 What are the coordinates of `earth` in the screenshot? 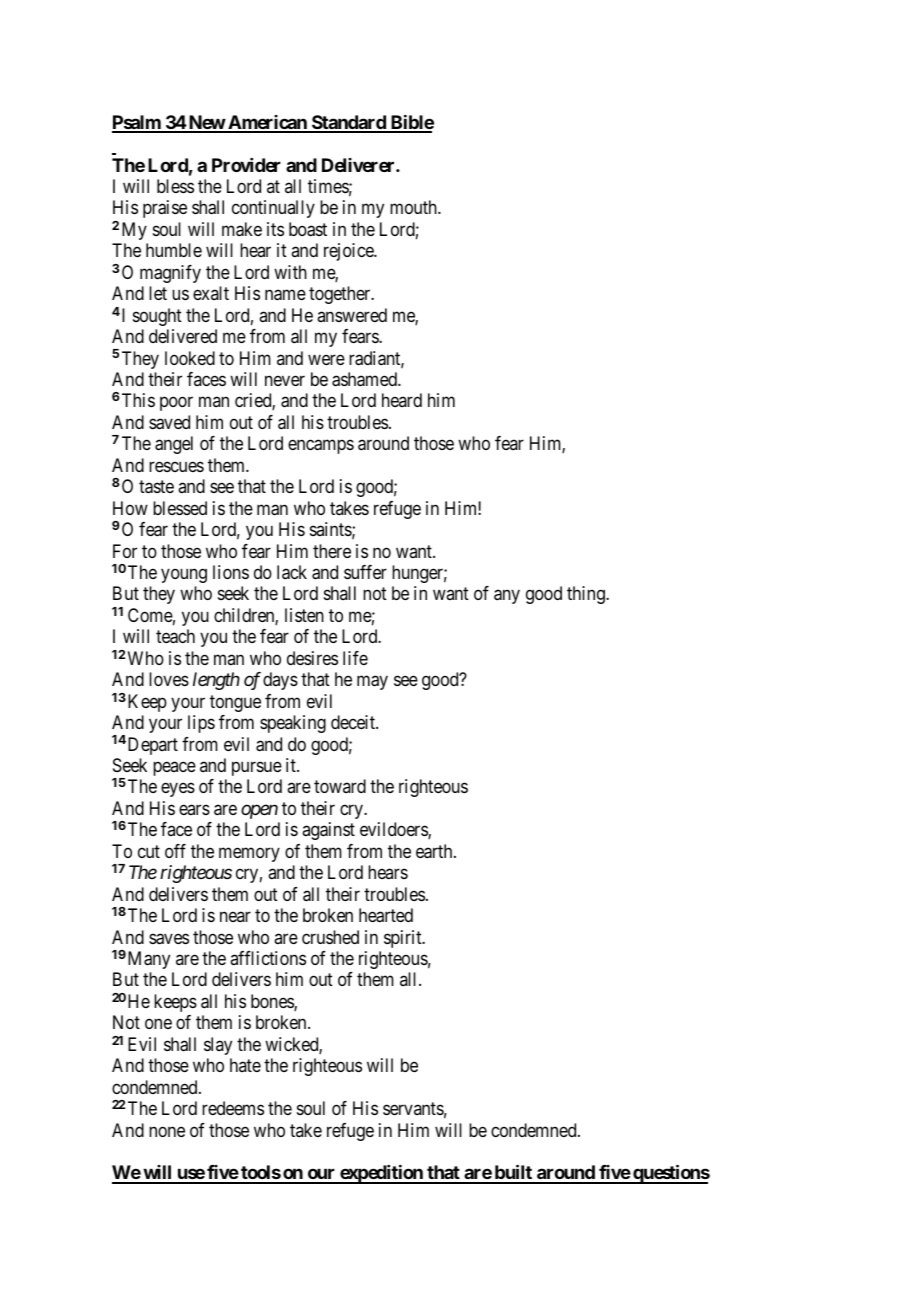 It's located at (435, 851).
